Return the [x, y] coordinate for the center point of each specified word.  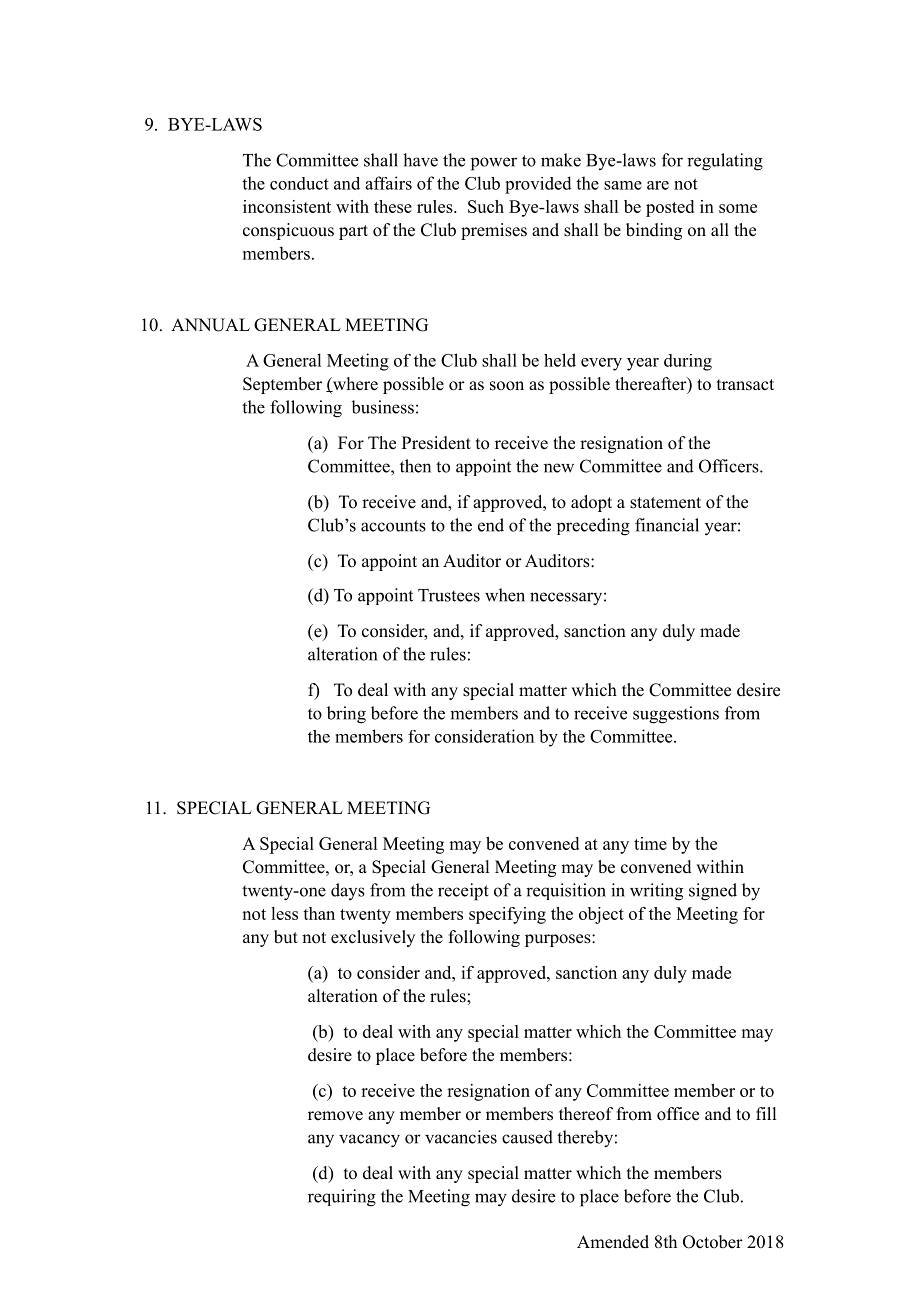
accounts [393, 526]
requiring [342, 1198]
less [284, 913]
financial [667, 525]
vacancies [461, 1137]
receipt [463, 892]
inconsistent [287, 206]
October [713, 1242]
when [505, 595]
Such [486, 206]
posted [670, 208]
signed [713, 892]
